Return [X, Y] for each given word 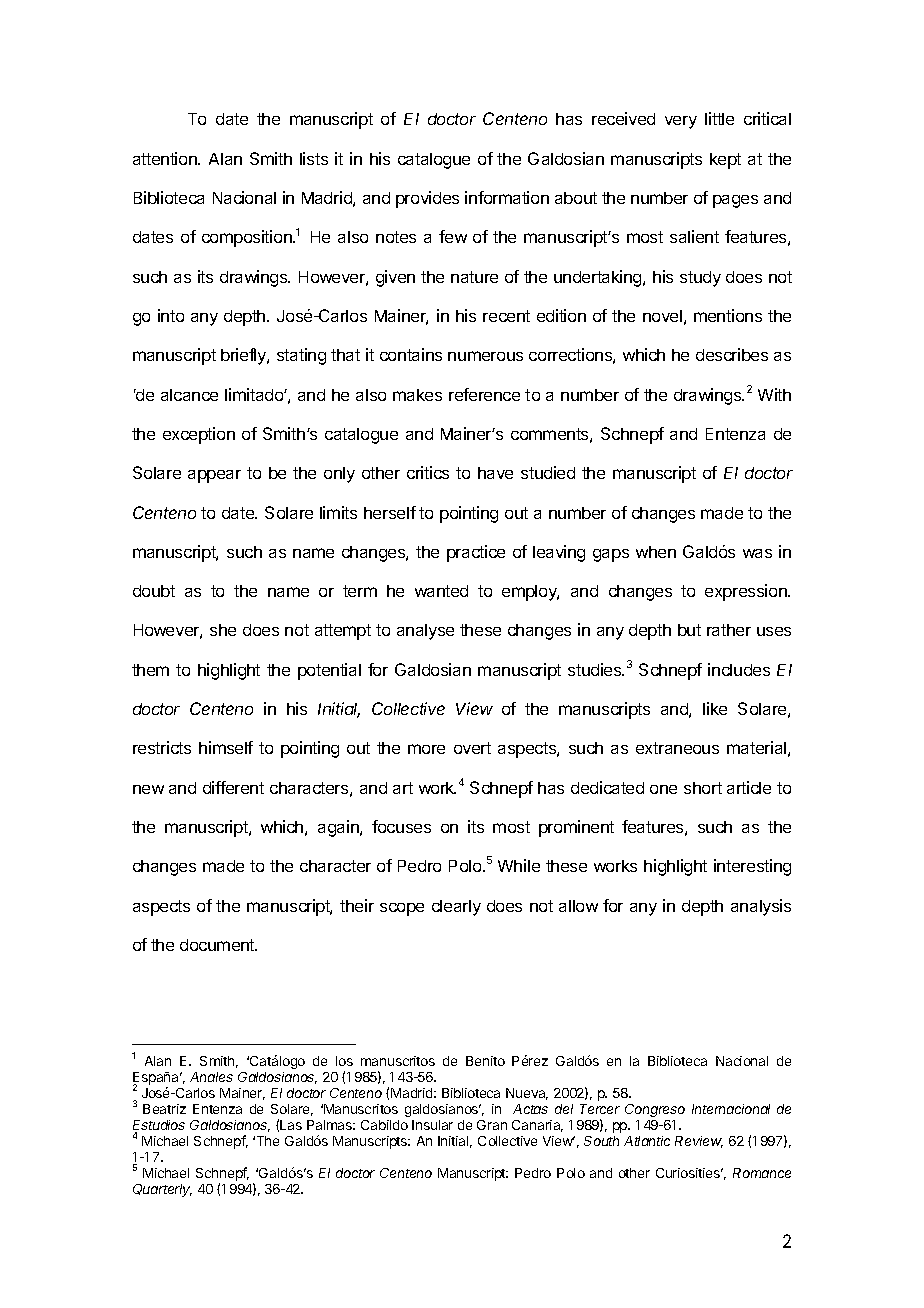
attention [166, 158]
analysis [761, 907]
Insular [432, 1125]
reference [484, 394]
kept [725, 161]
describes [732, 354]
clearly [456, 908]
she [223, 630]
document [218, 945]
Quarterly [162, 1190]
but [689, 630]
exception [199, 435]
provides [427, 199]
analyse [425, 632]
